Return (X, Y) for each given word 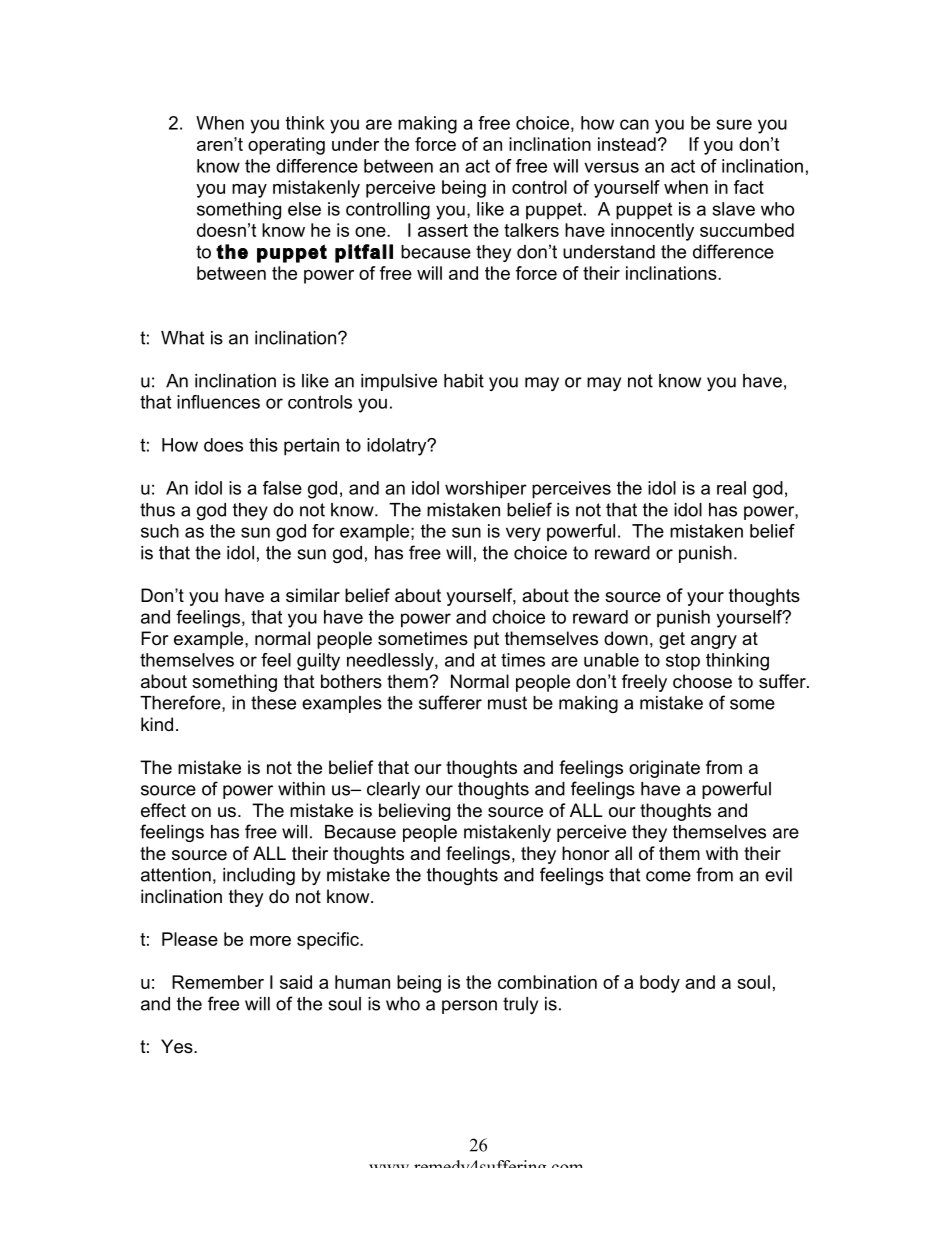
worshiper (486, 490)
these (273, 703)
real (731, 488)
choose (702, 681)
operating (286, 146)
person (469, 1007)
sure (734, 124)
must (507, 703)
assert (443, 230)
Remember (218, 982)
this (263, 445)
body (660, 984)
